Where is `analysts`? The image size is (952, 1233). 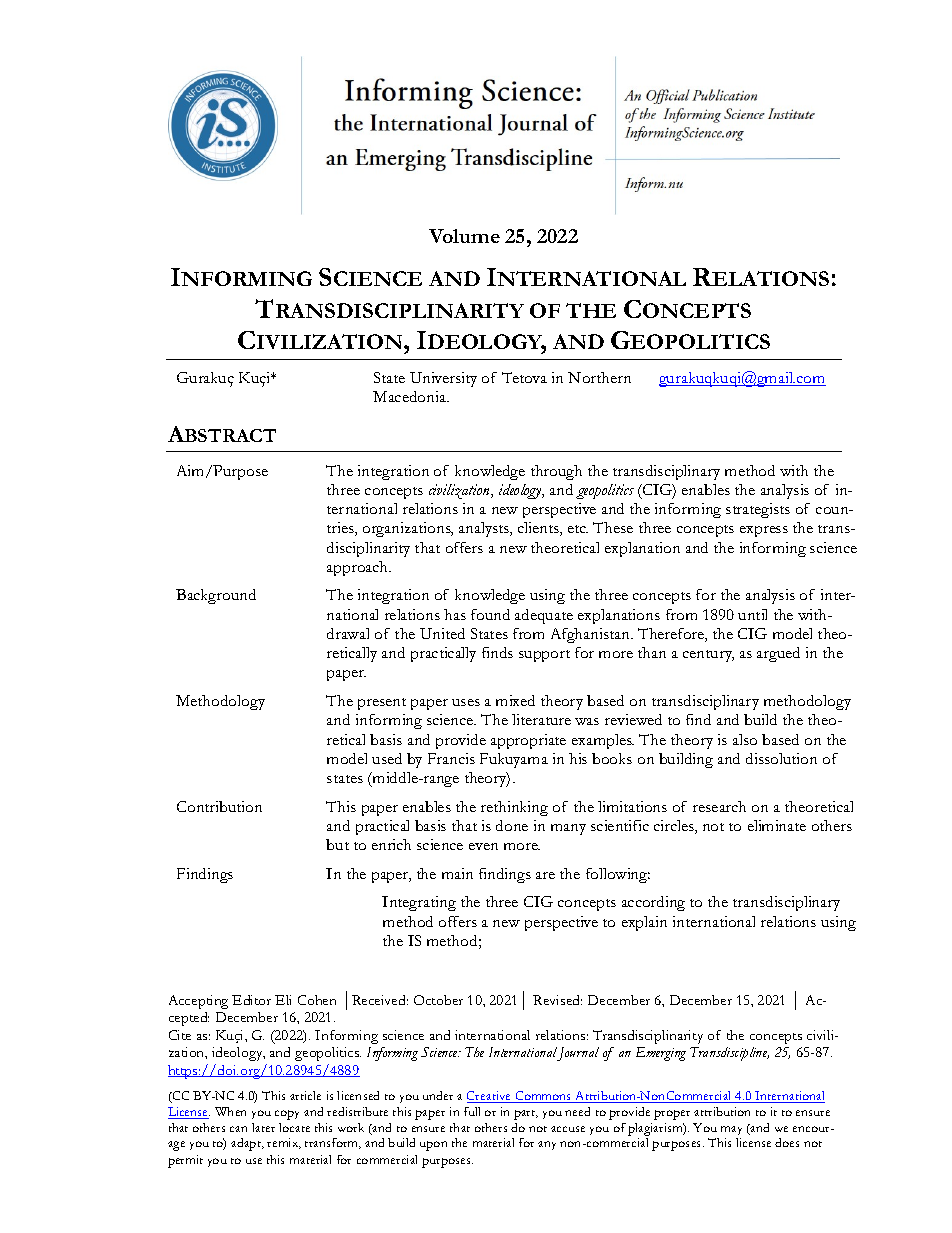 analysts is located at coordinates (485, 529).
